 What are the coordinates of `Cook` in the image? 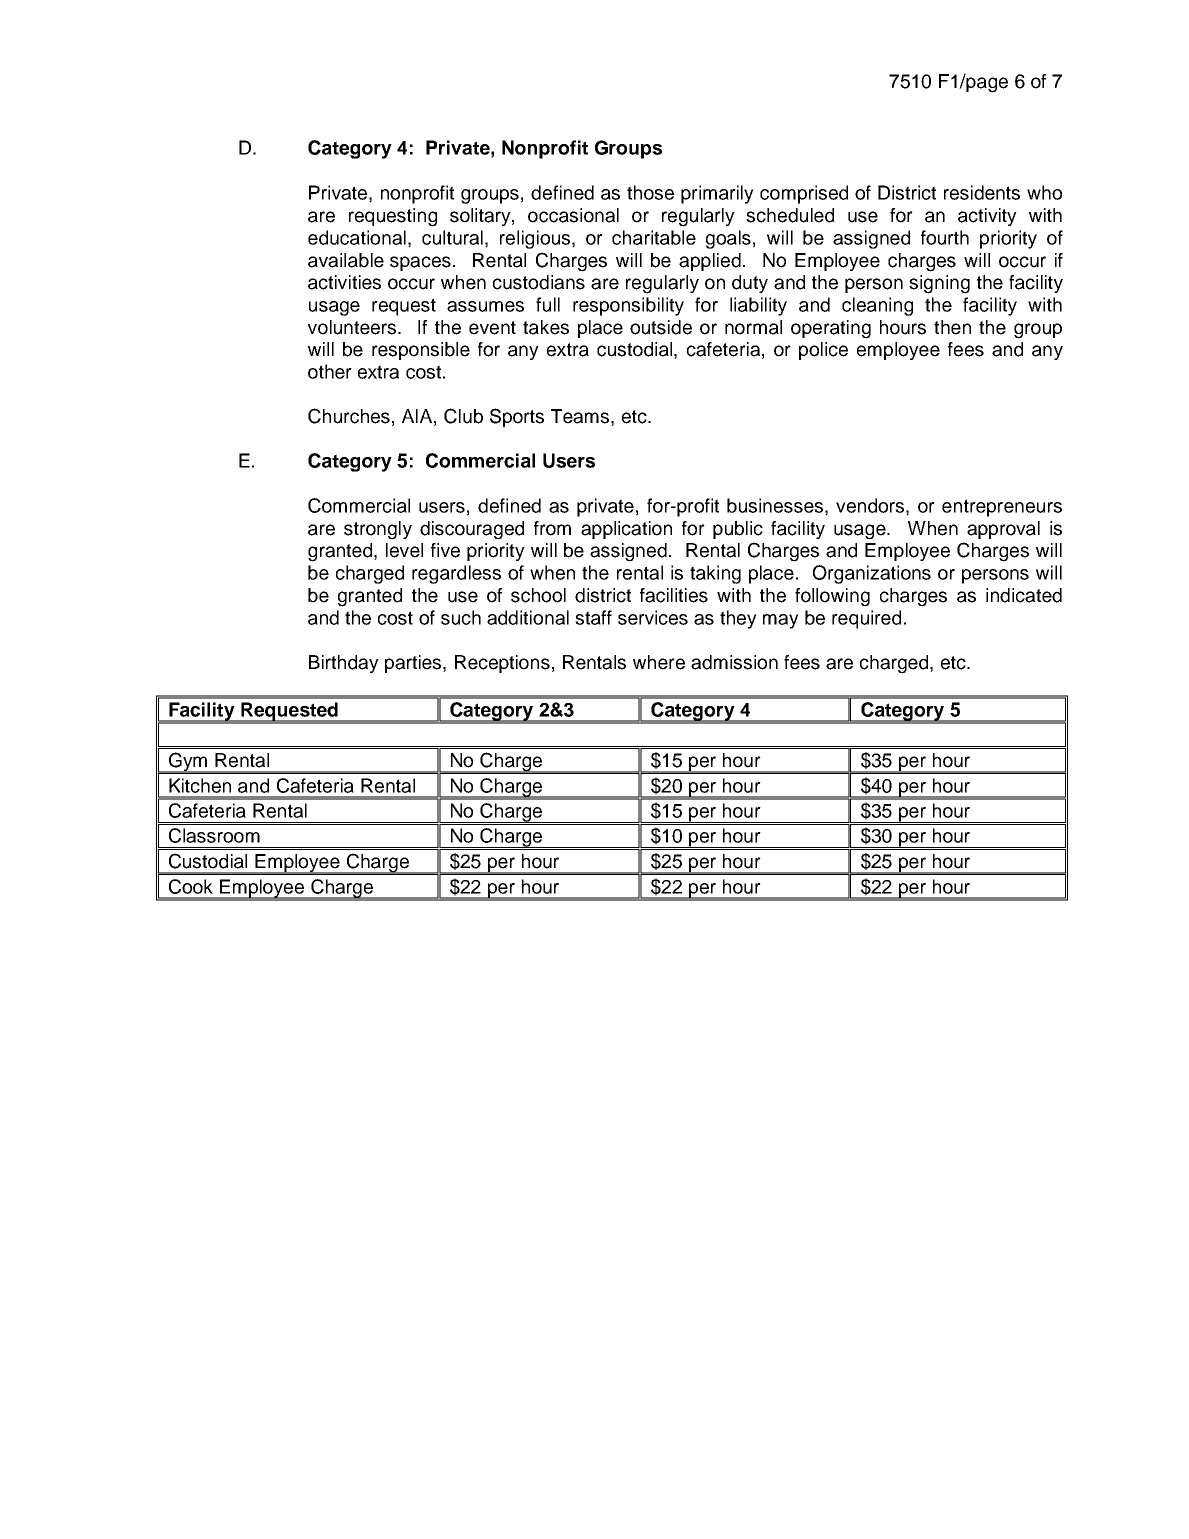 It's located at (191, 886).
